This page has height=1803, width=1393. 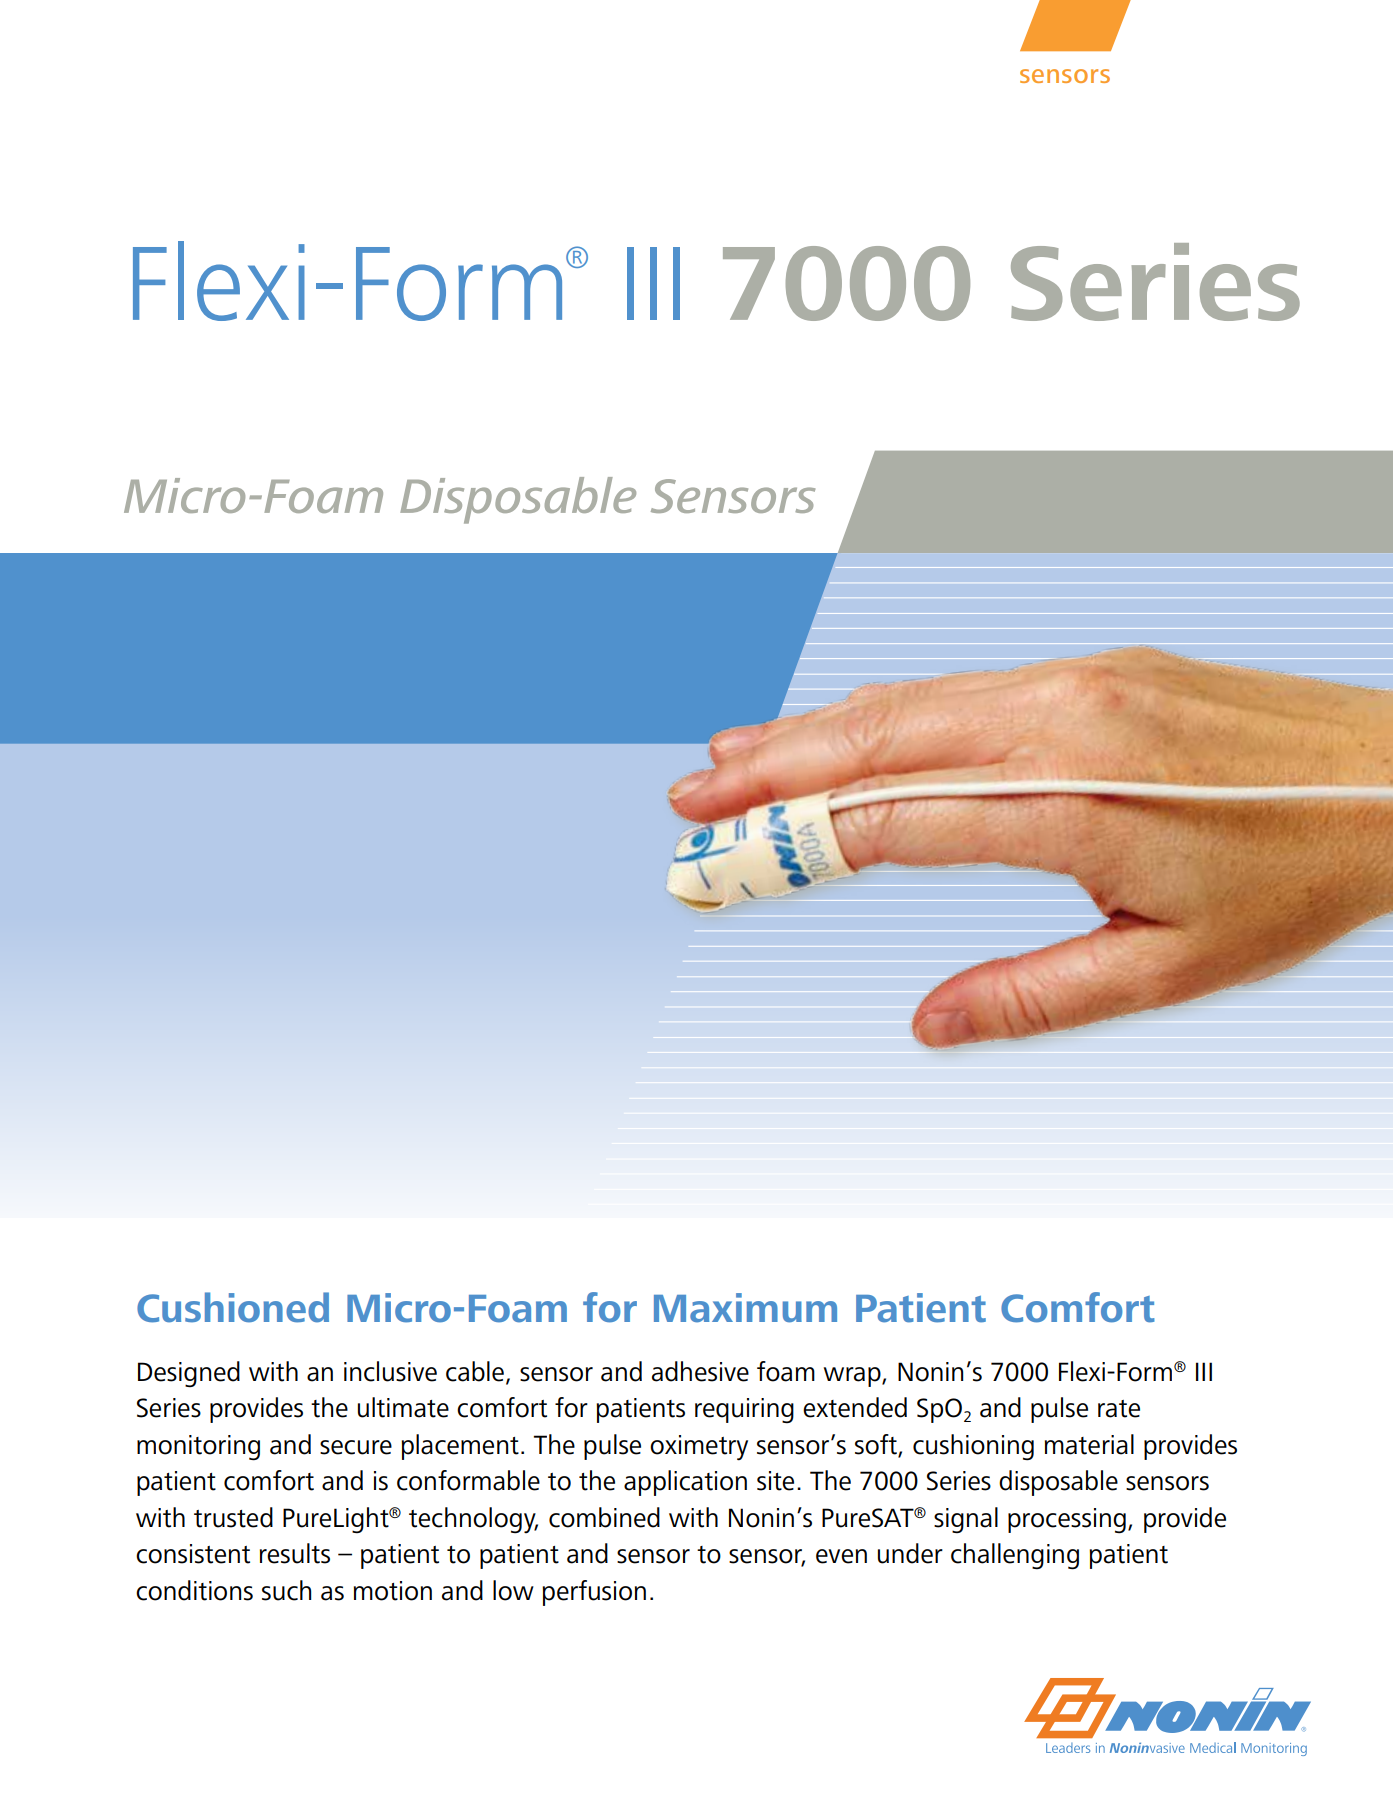 What do you see at coordinates (594, 1593) in the page?
I see `perfusion` at bounding box center [594, 1593].
